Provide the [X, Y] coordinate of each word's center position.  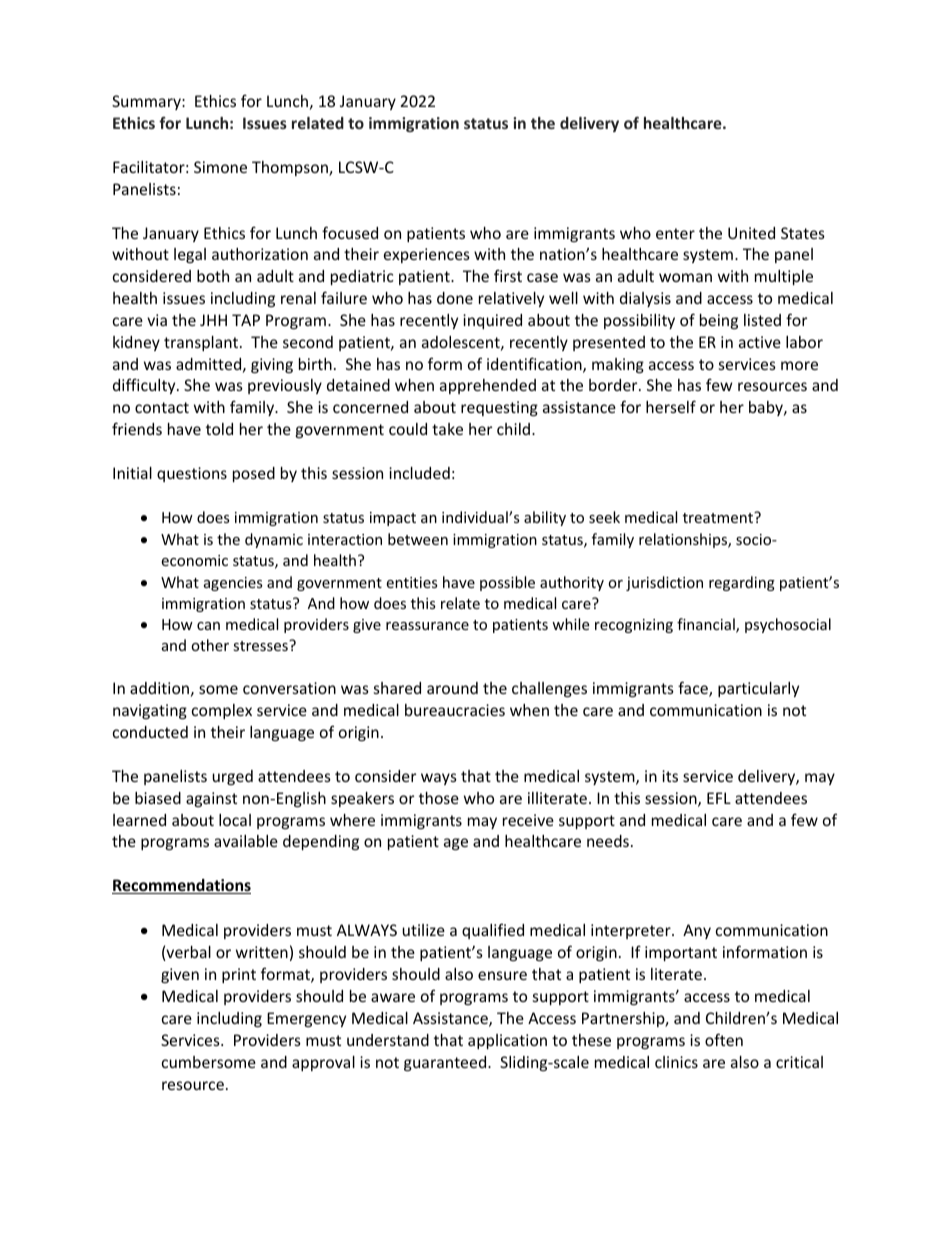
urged [232, 777]
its [670, 776]
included [419, 473]
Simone [220, 167]
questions [192, 474]
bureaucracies [455, 710]
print [239, 975]
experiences [427, 255]
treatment [719, 517]
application [507, 1041]
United [751, 233]
